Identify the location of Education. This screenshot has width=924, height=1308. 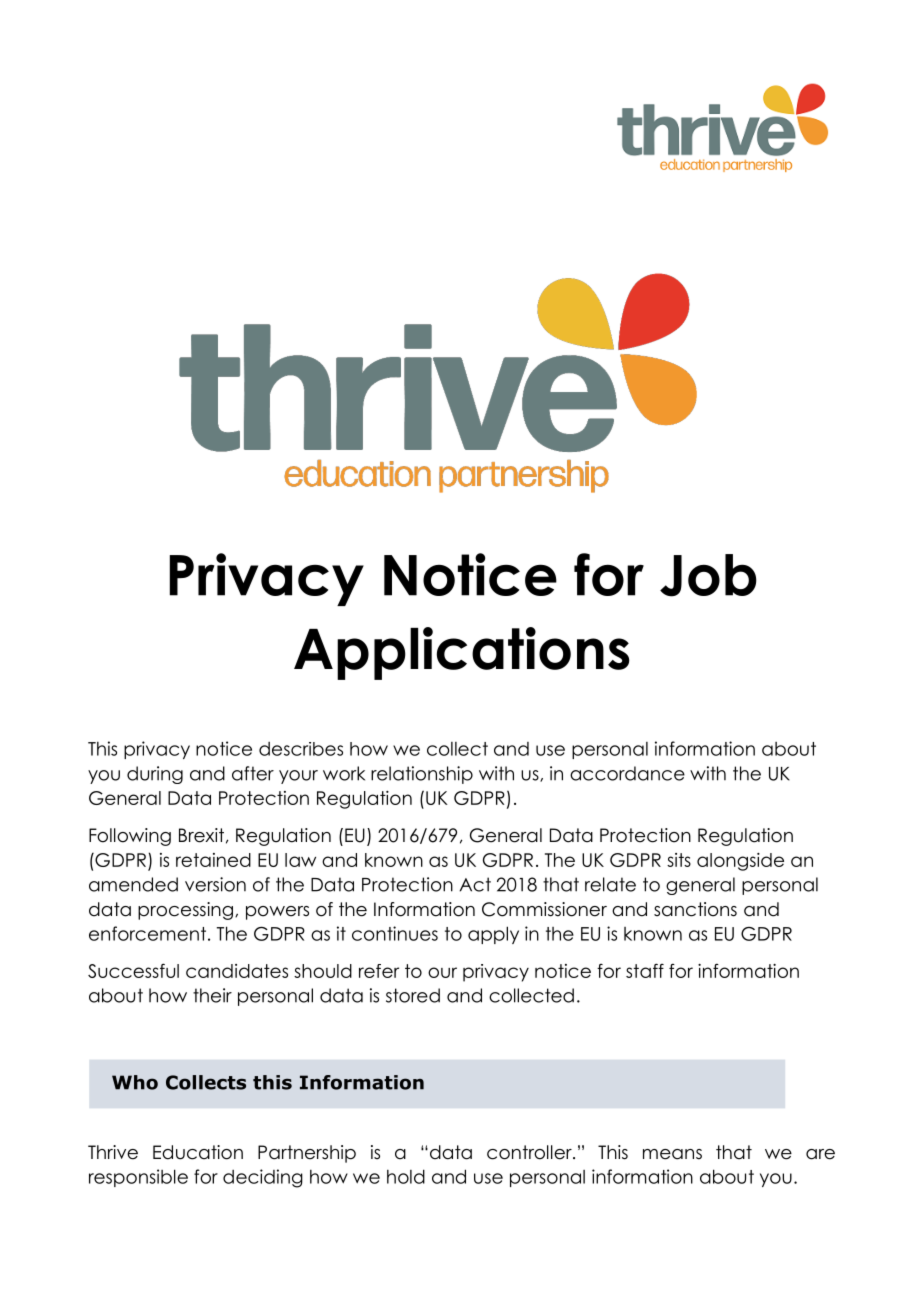
(198, 1152).
